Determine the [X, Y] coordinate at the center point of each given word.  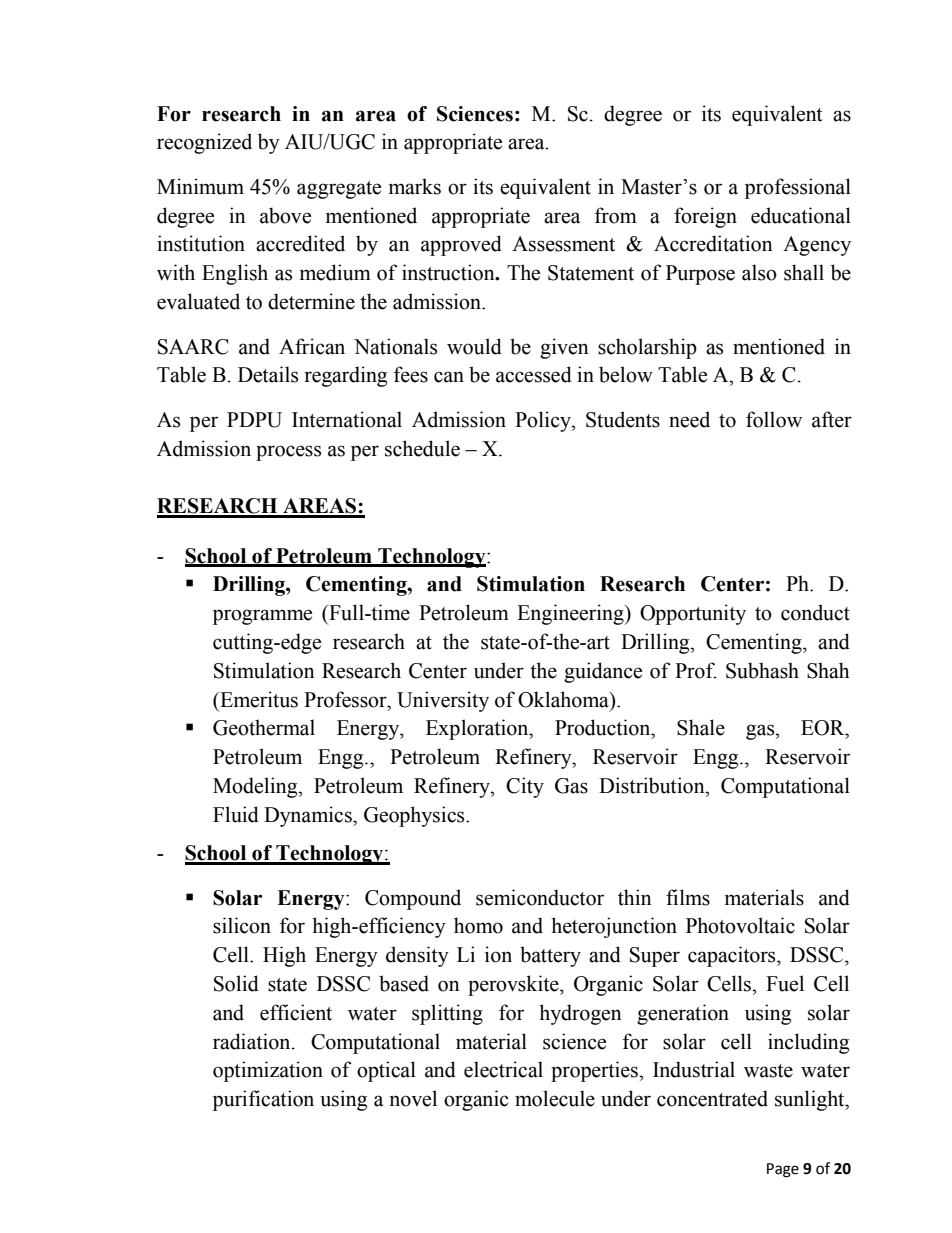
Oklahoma [564, 699]
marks [415, 186]
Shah [828, 670]
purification [263, 1100]
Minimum [200, 186]
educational [801, 215]
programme [262, 617]
